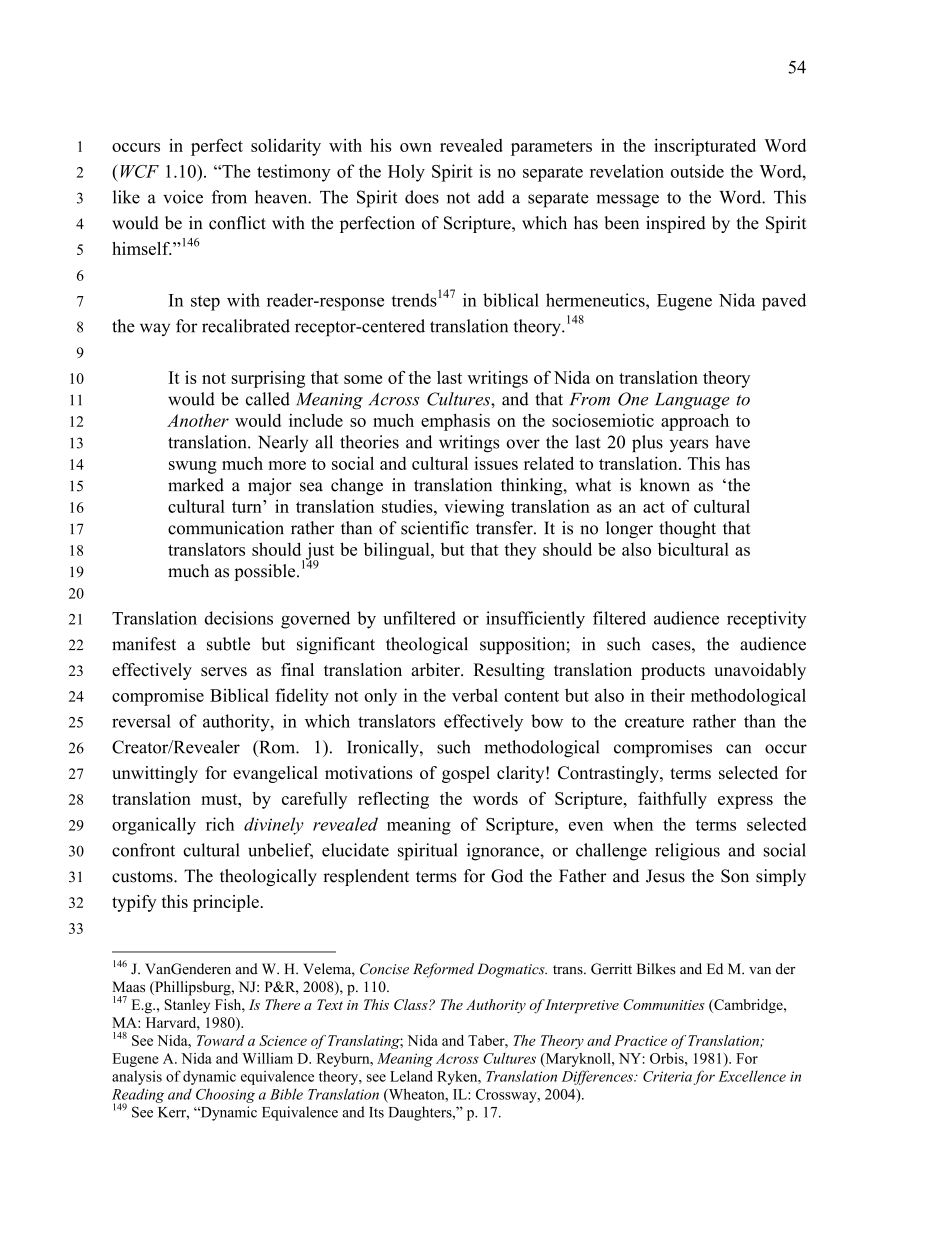  I want to click on outside, so click(697, 171).
